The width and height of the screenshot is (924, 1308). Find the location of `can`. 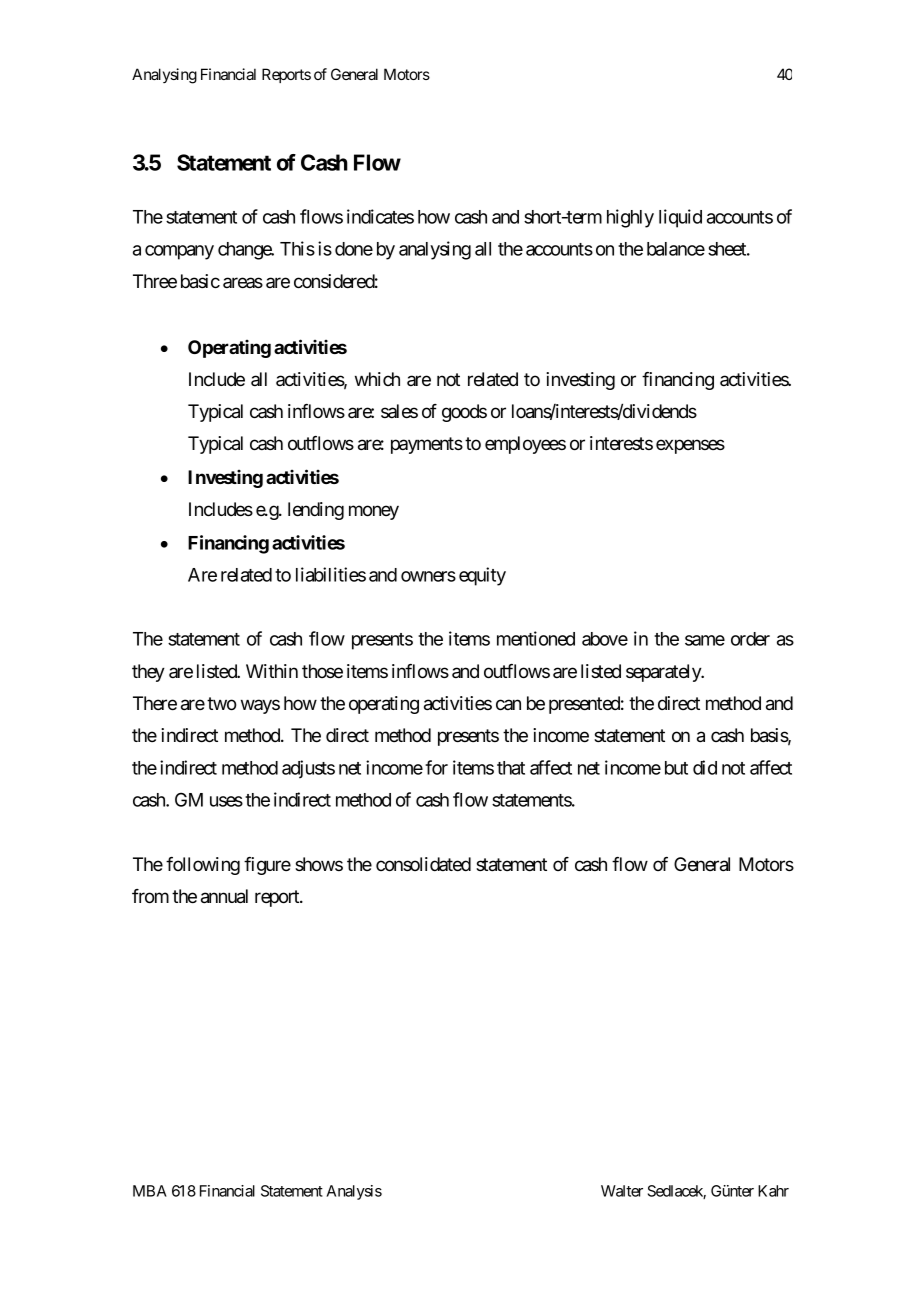

can is located at coordinates (508, 705).
